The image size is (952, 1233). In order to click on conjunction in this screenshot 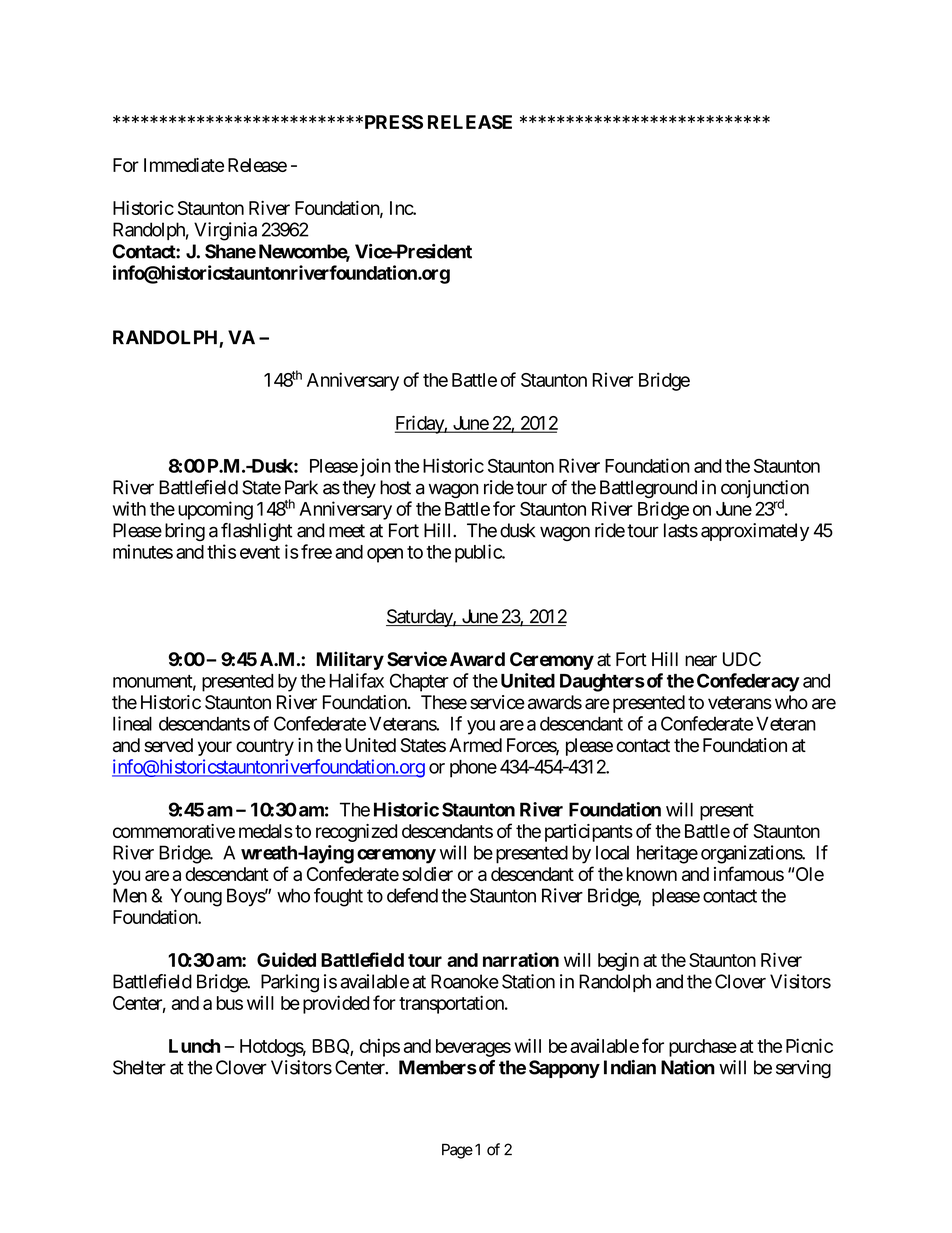, I will do `click(765, 490)`.
